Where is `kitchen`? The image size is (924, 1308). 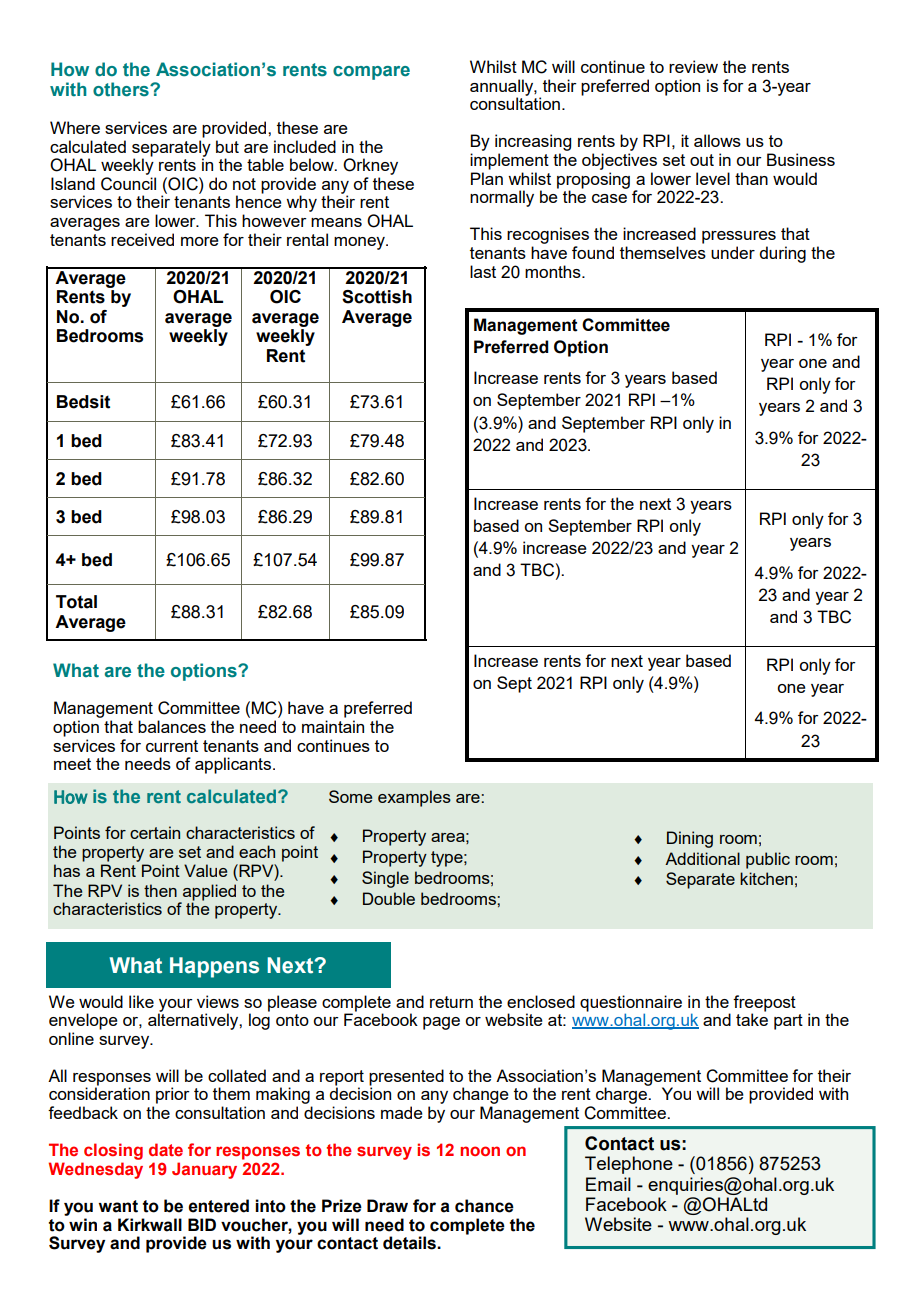 kitchen is located at coordinates (766, 878).
